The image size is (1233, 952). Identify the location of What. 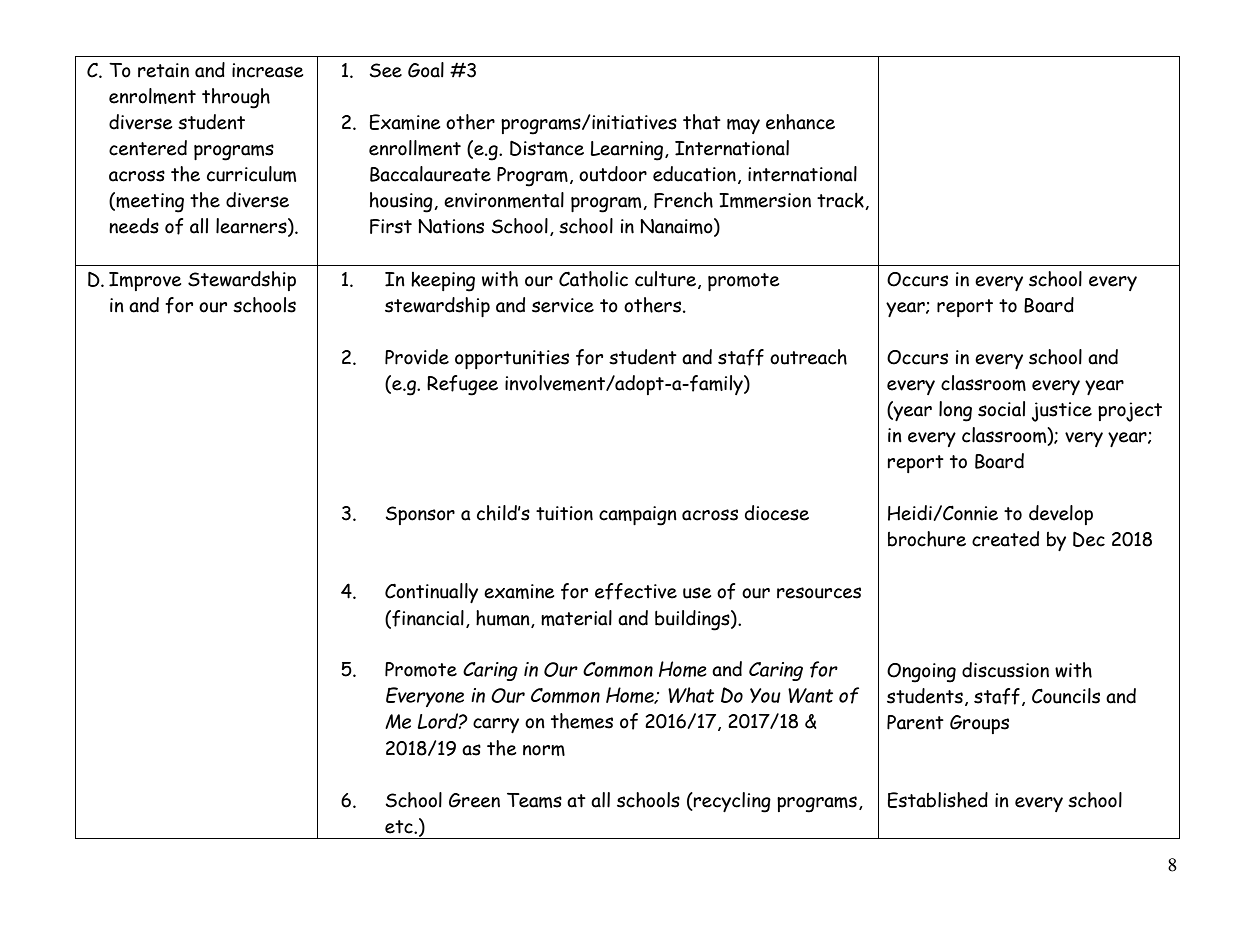
(691, 695).
